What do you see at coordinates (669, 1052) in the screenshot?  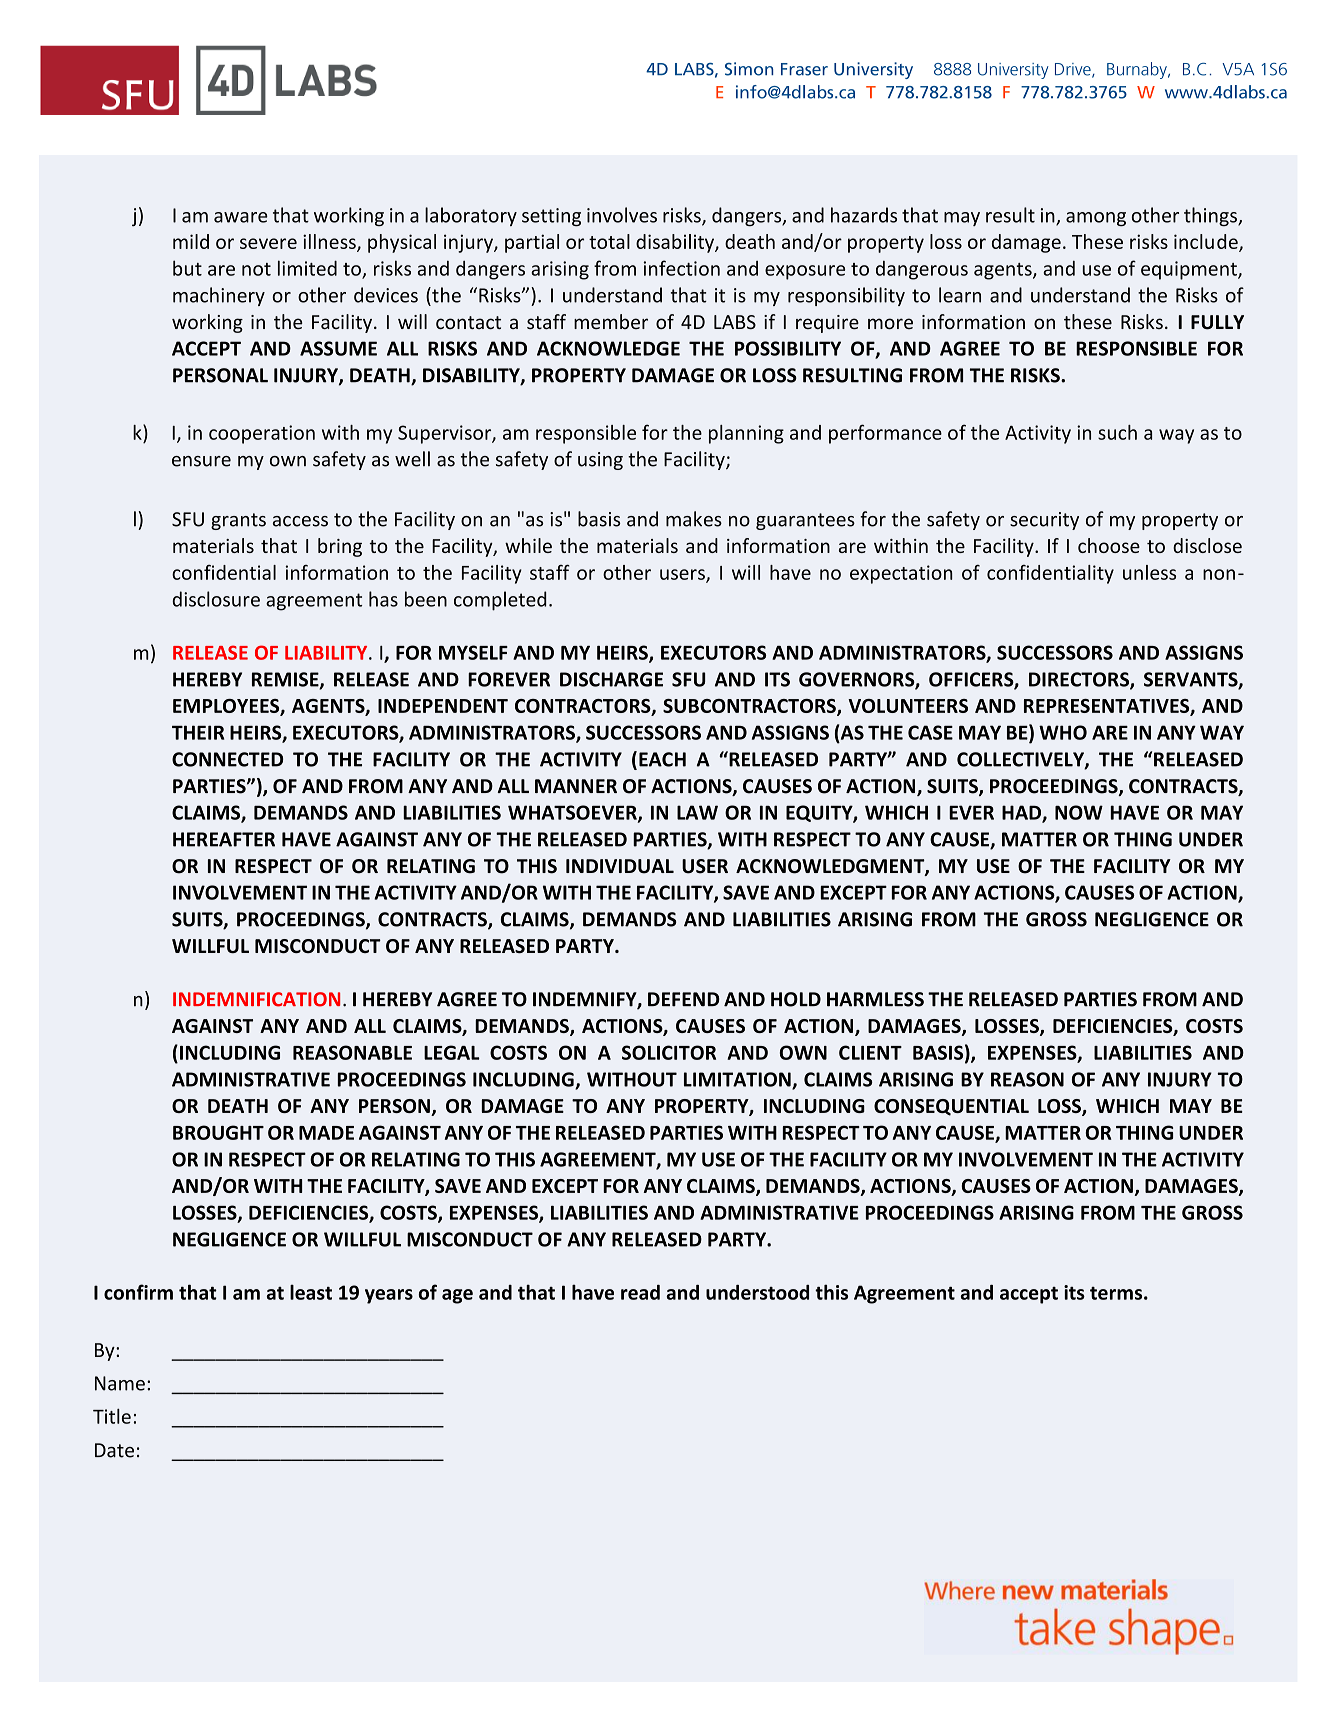 I see `SOLICITOR` at bounding box center [669, 1052].
